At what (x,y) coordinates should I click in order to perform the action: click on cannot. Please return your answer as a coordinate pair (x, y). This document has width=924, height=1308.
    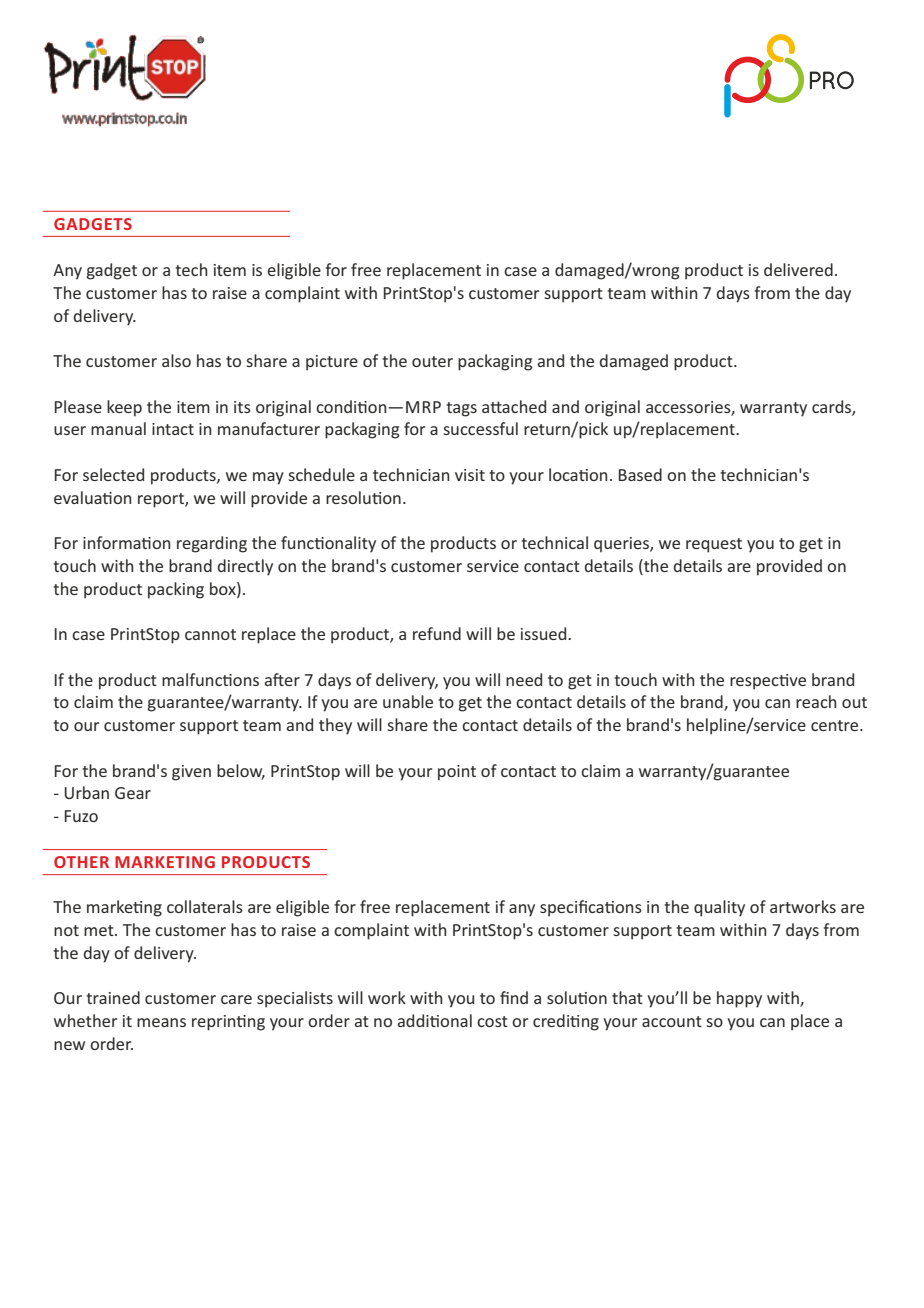
    Looking at the image, I should click on (210, 634).
